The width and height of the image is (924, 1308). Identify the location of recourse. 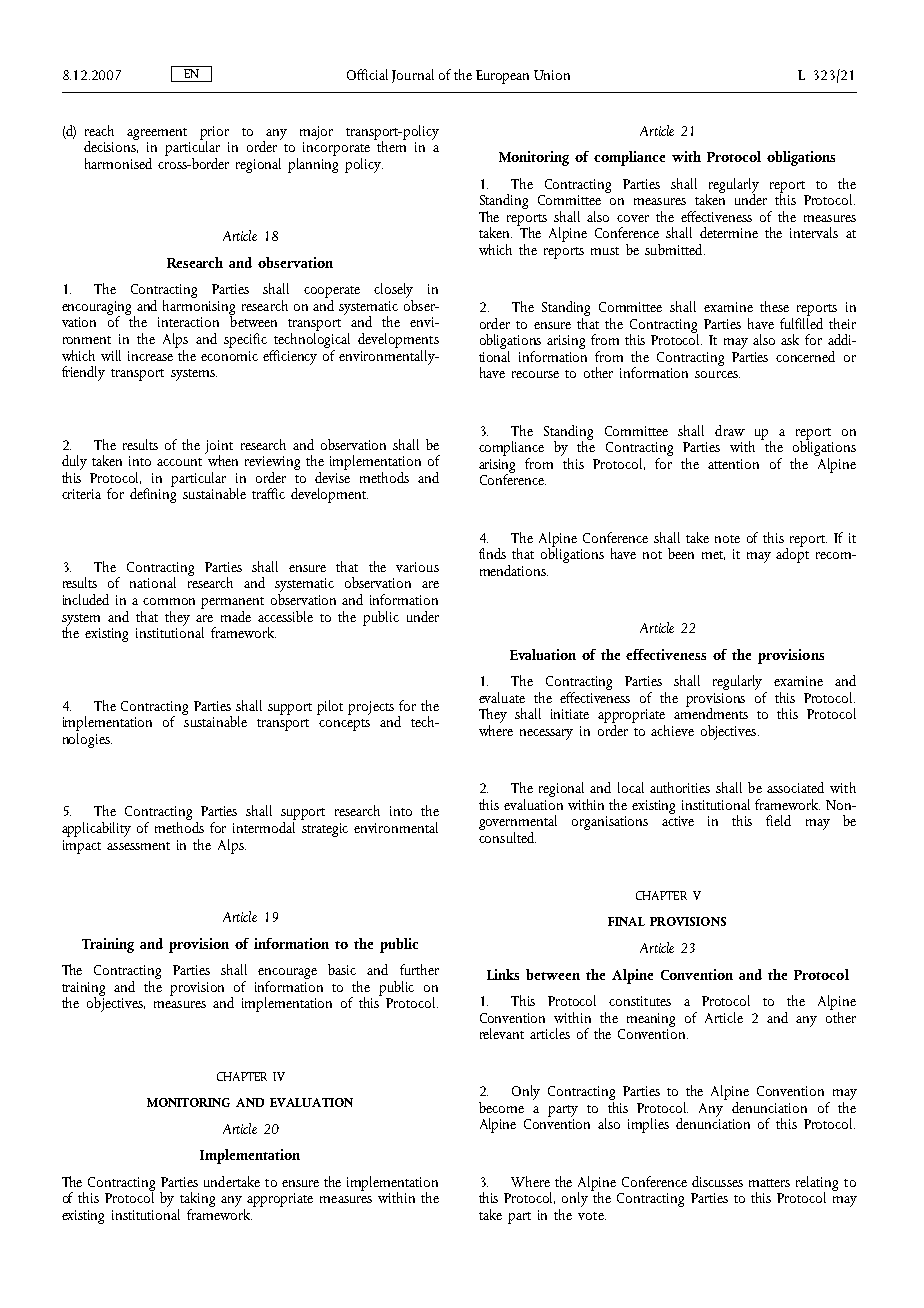
(535, 374).
